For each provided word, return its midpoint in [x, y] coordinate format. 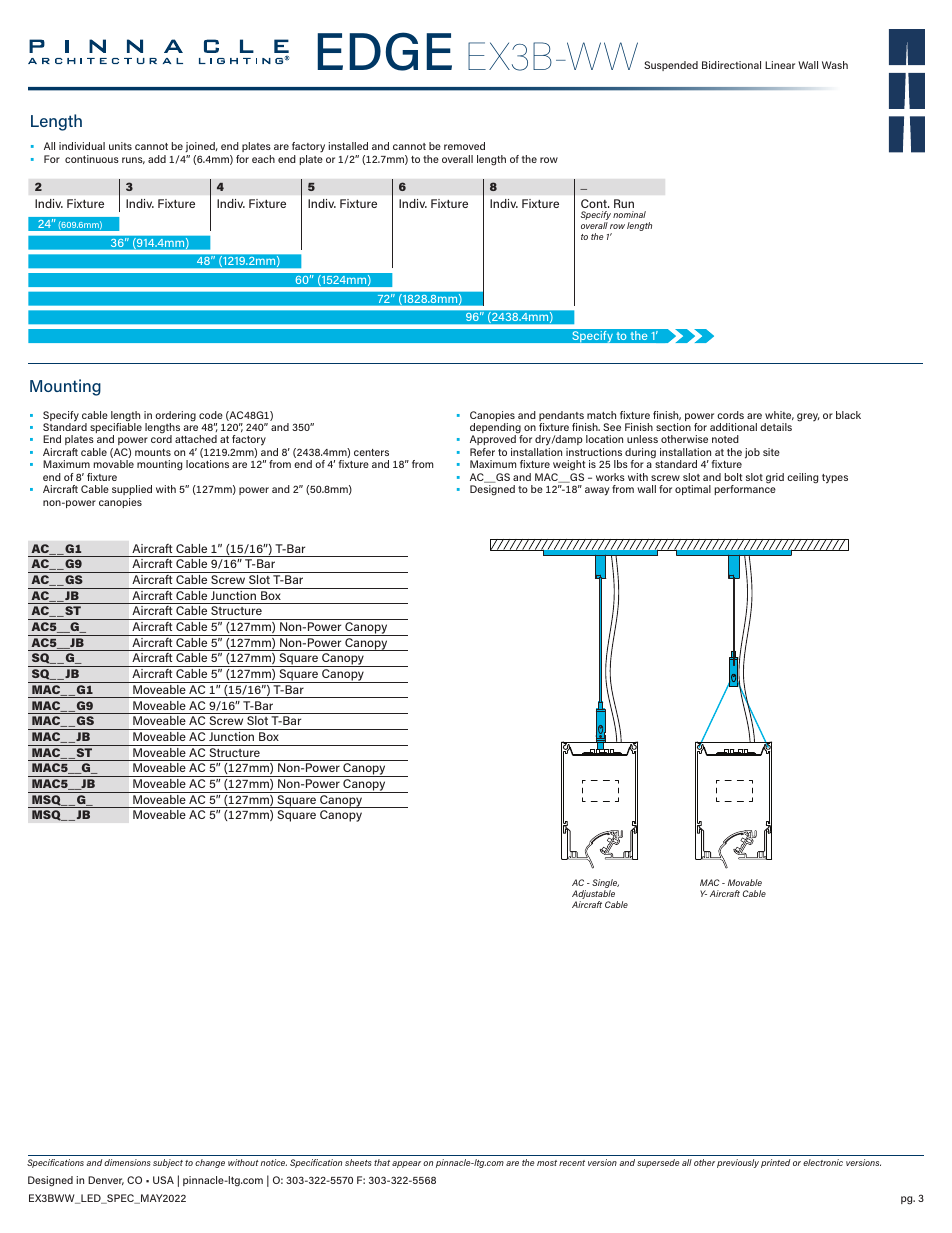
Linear [780, 65]
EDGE [385, 51]
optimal [693, 490]
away [597, 491]
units [120, 146]
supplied [132, 490]
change [210, 1163]
